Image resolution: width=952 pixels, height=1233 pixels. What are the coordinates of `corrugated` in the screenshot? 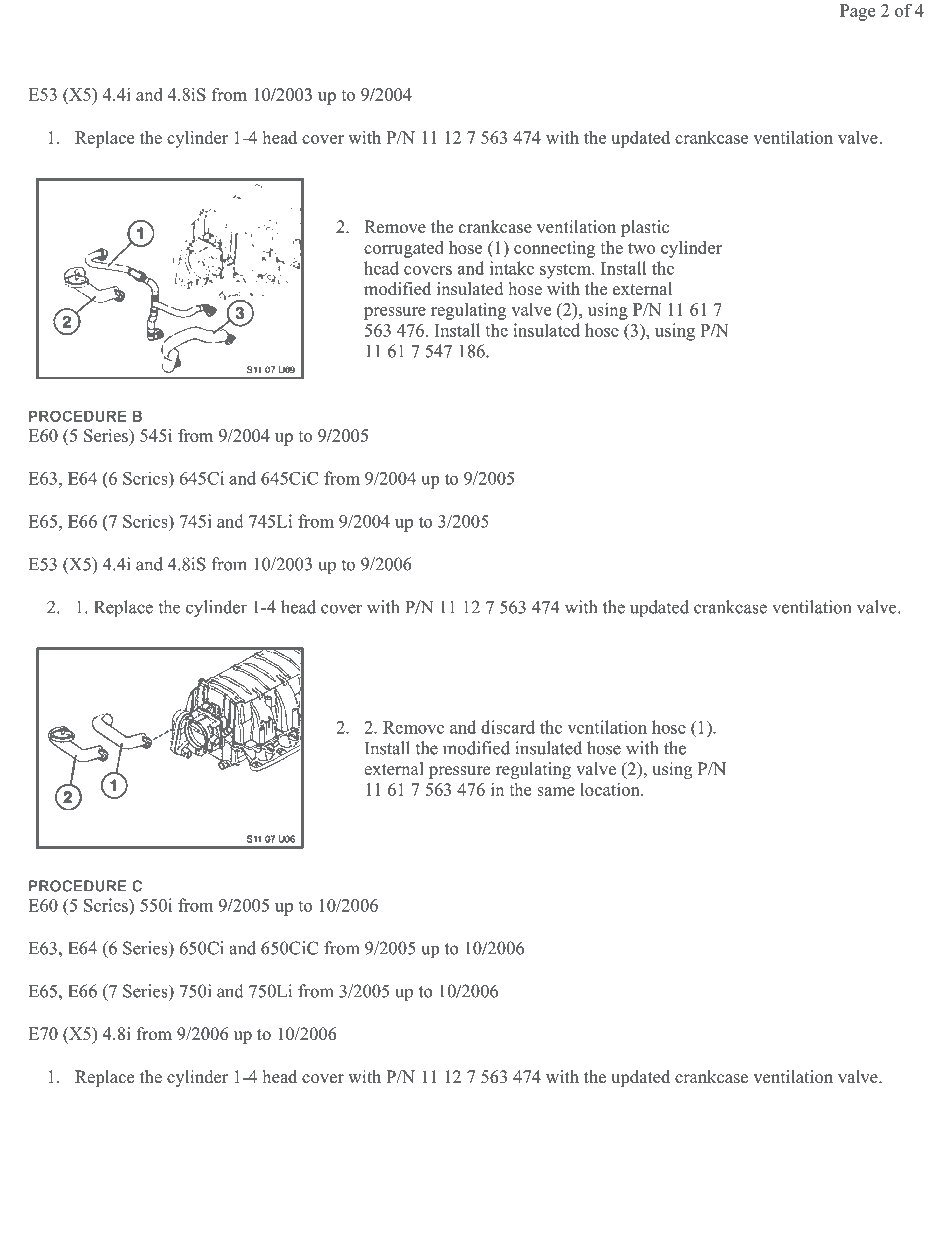 It's located at (404, 249).
